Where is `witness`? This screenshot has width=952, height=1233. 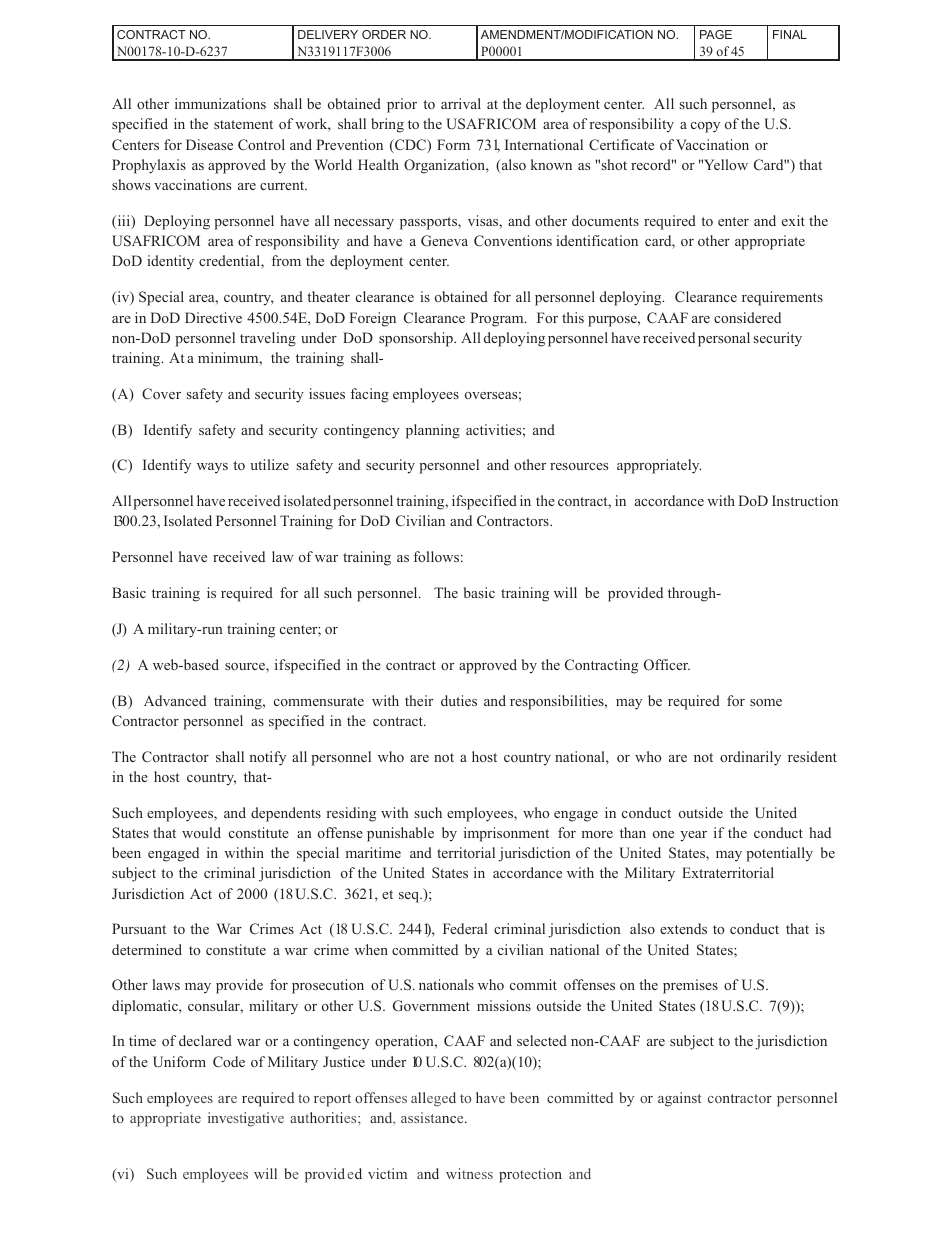 witness is located at coordinates (469, 1173).
